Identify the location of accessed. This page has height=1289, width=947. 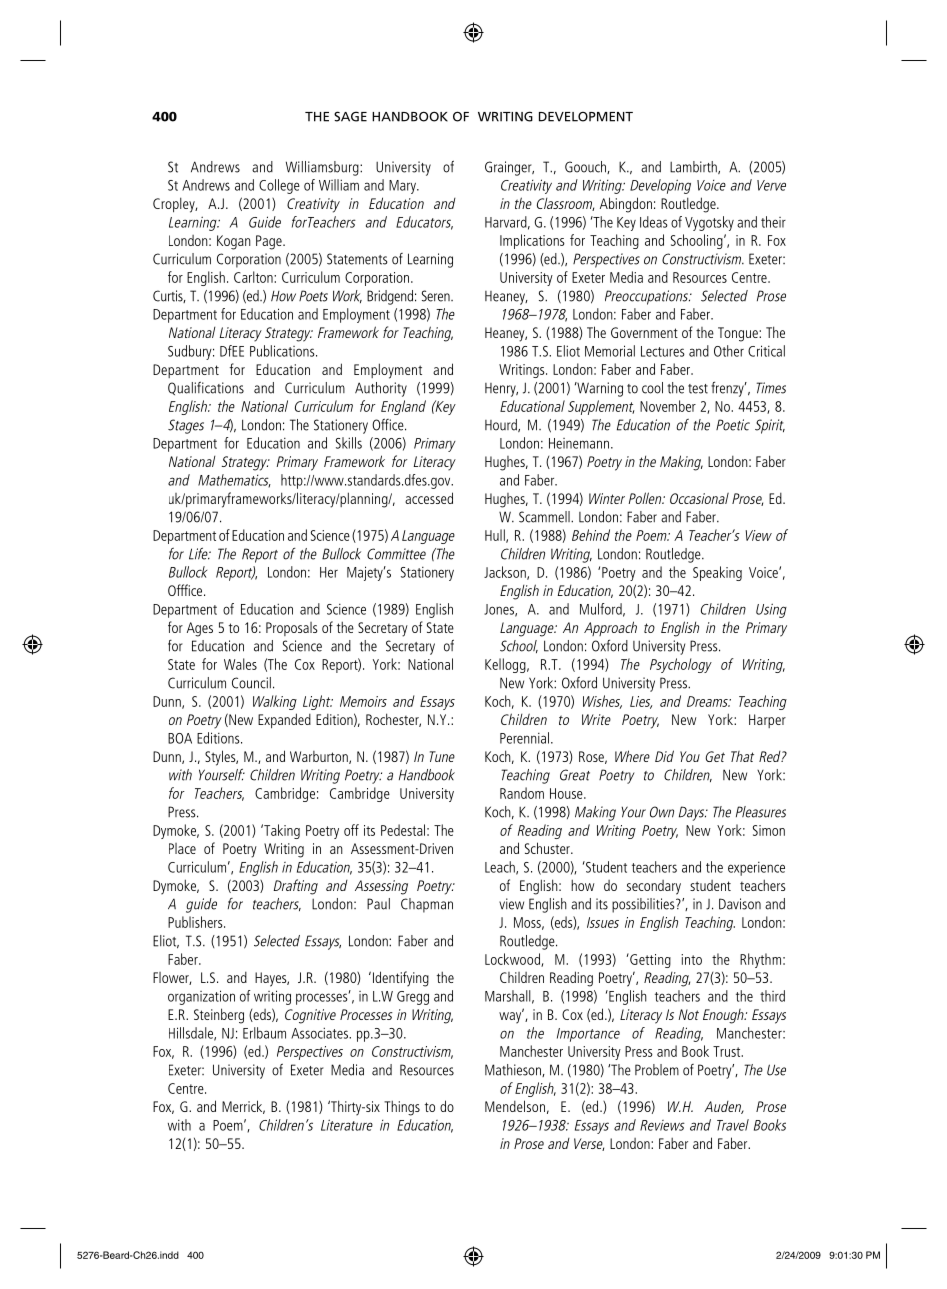
(429, 498).
